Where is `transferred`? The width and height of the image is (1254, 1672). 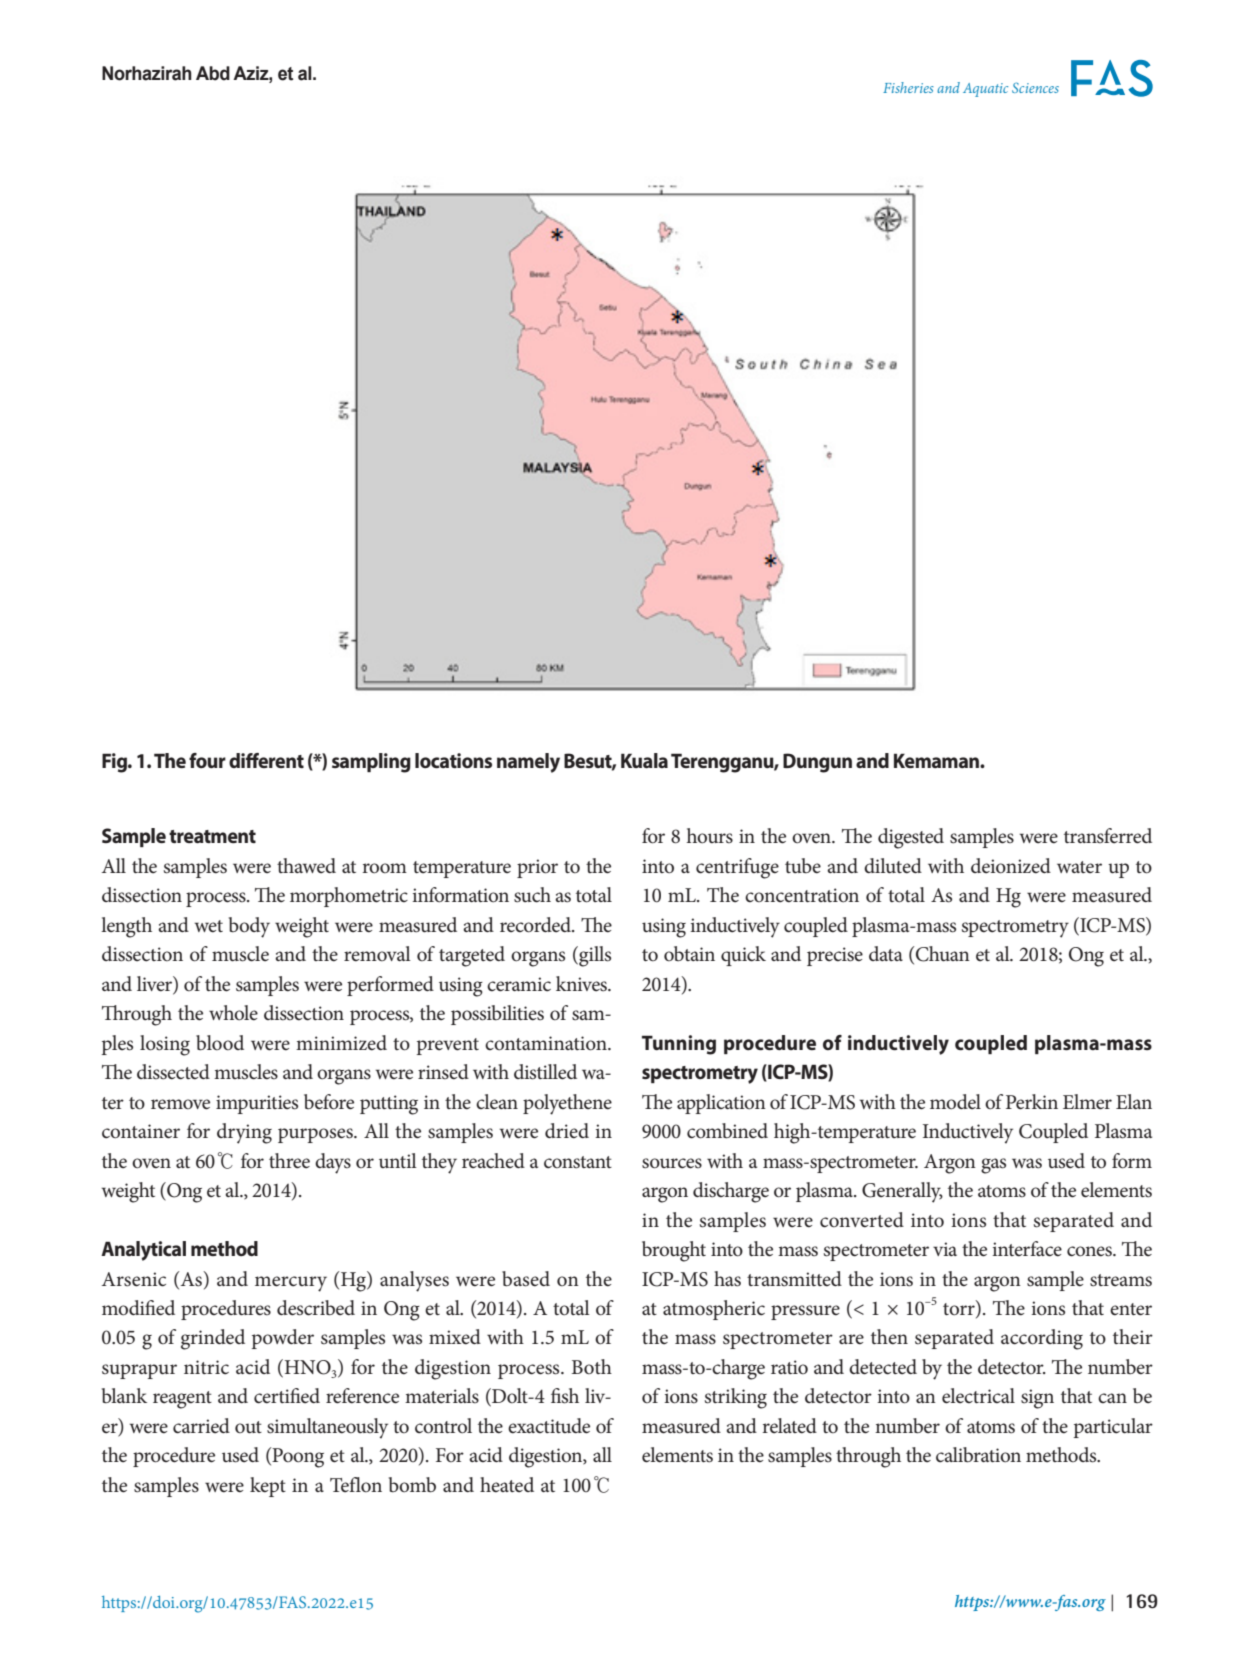
transferred is located at coordinates (1108, 836).
